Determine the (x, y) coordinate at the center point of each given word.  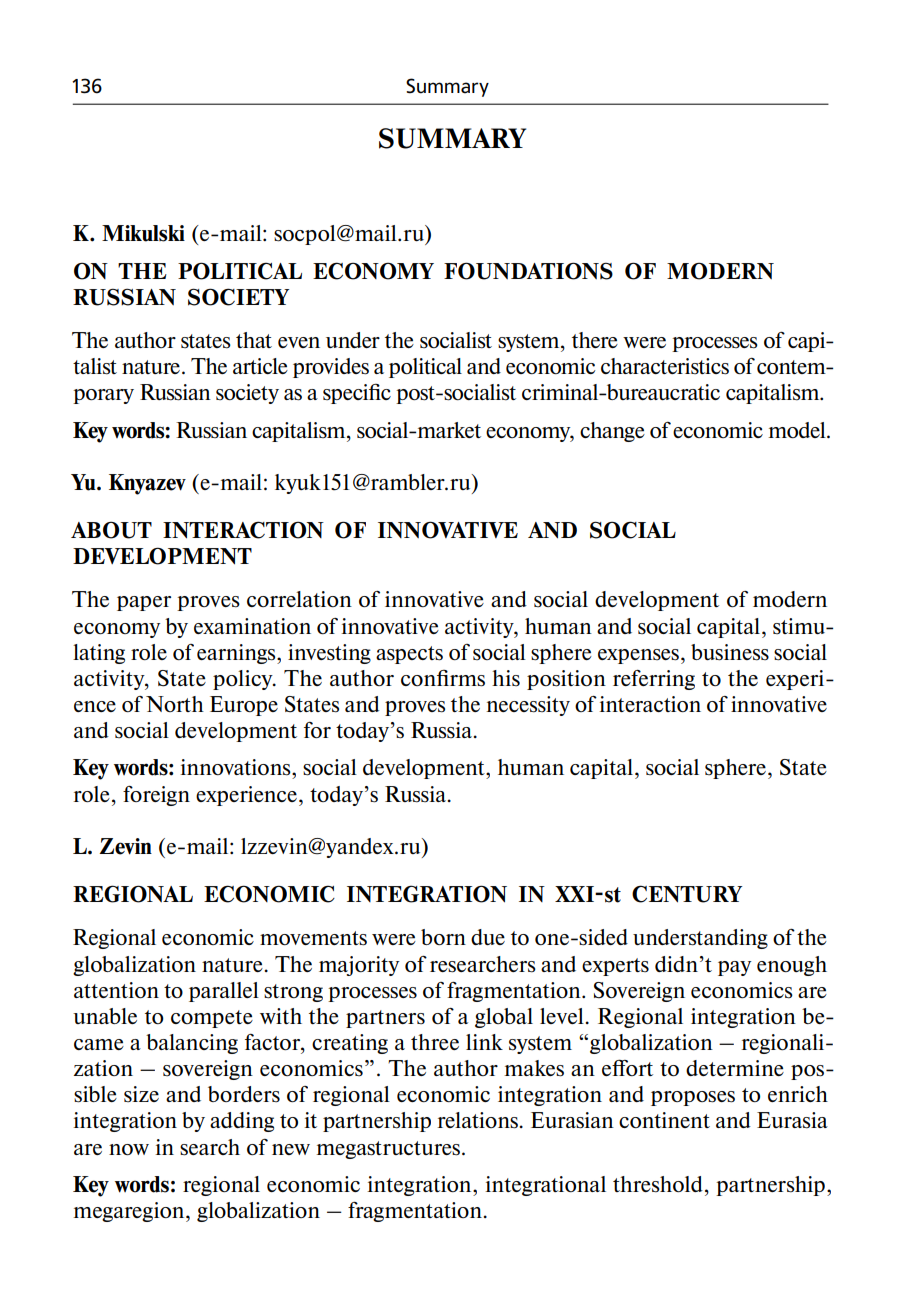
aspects (409, 655)
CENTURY (687, 894)
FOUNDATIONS (528, 271)
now (129, 1149)
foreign (156, 796)
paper (144, 603)
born (443, 937)
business (730, 652)
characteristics (665, 366)
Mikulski (143, 233)
